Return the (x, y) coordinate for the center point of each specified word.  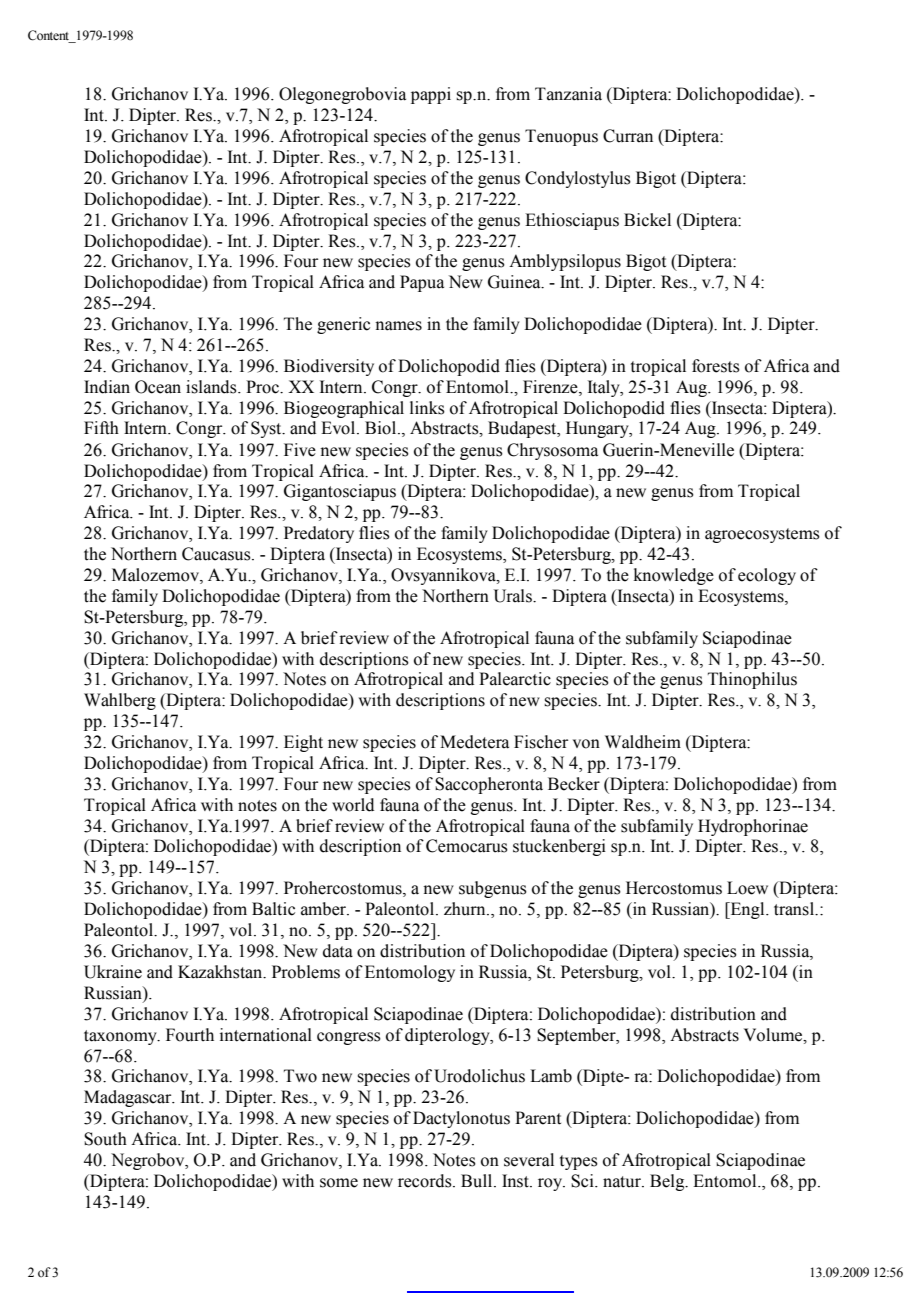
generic (343, 325)
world (353, 805)
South (105, 1139)
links (427, 408)
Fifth (101, 428)
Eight (303, 743)
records (426, 1181)
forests (716, 366)
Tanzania (568, 94)
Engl (747, 910)
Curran (628, 136)
